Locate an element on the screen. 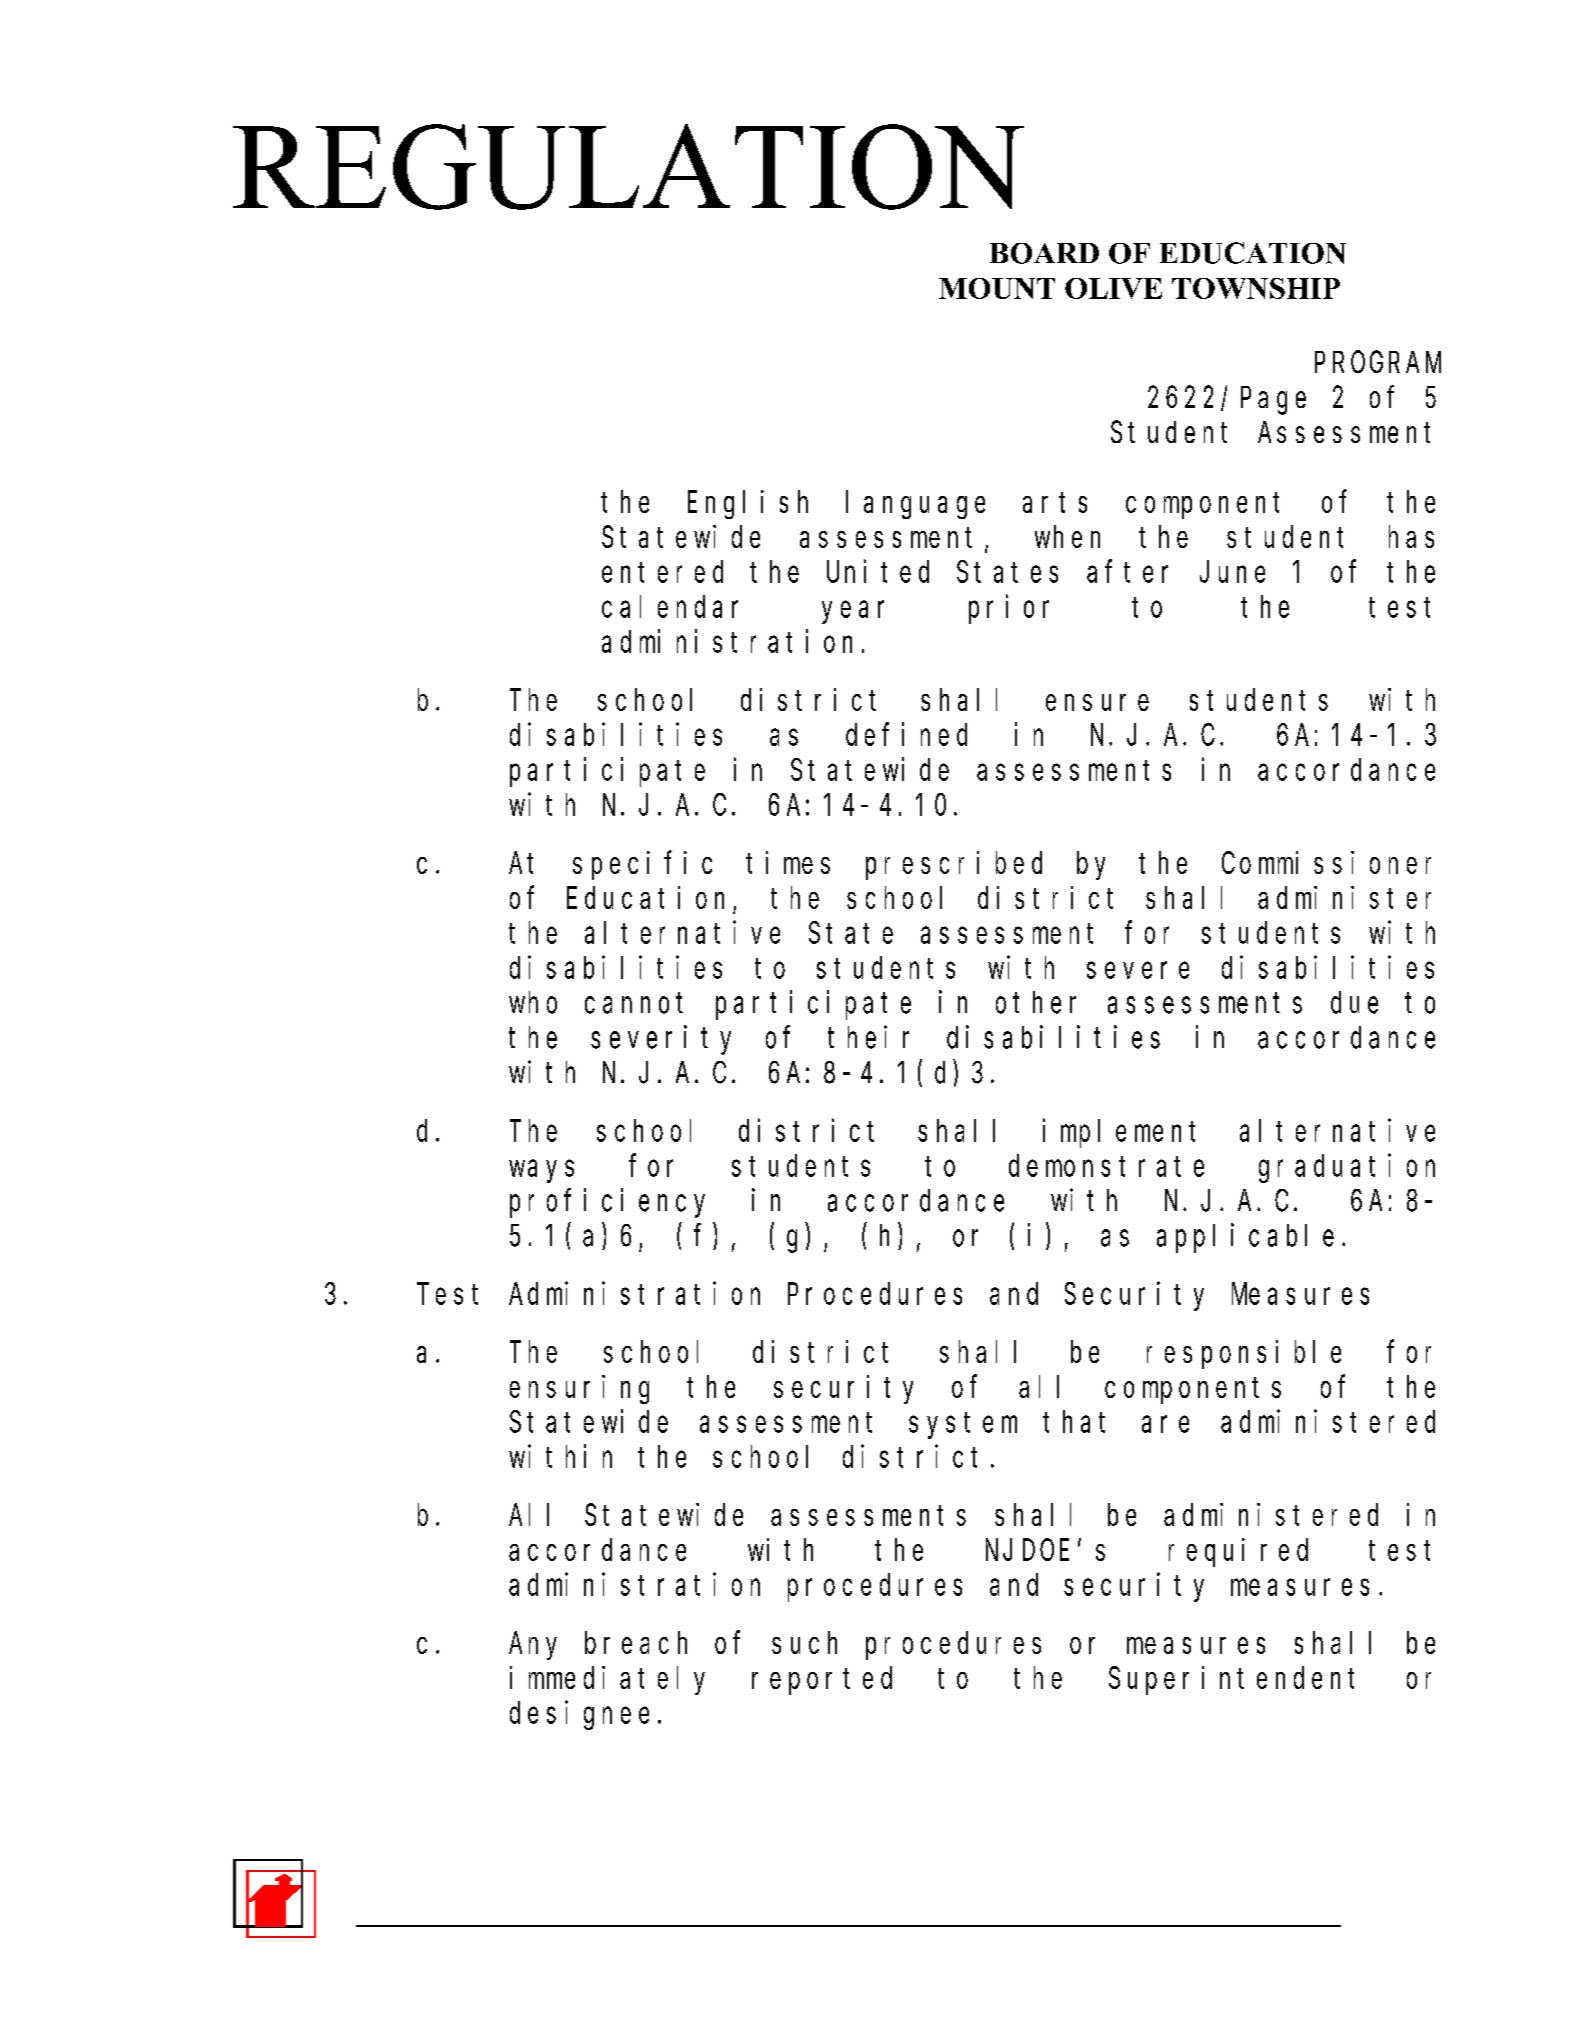 The width and height of the screenshot is (1572, 2035). BOARD is located at coordinates (1044, 253).
